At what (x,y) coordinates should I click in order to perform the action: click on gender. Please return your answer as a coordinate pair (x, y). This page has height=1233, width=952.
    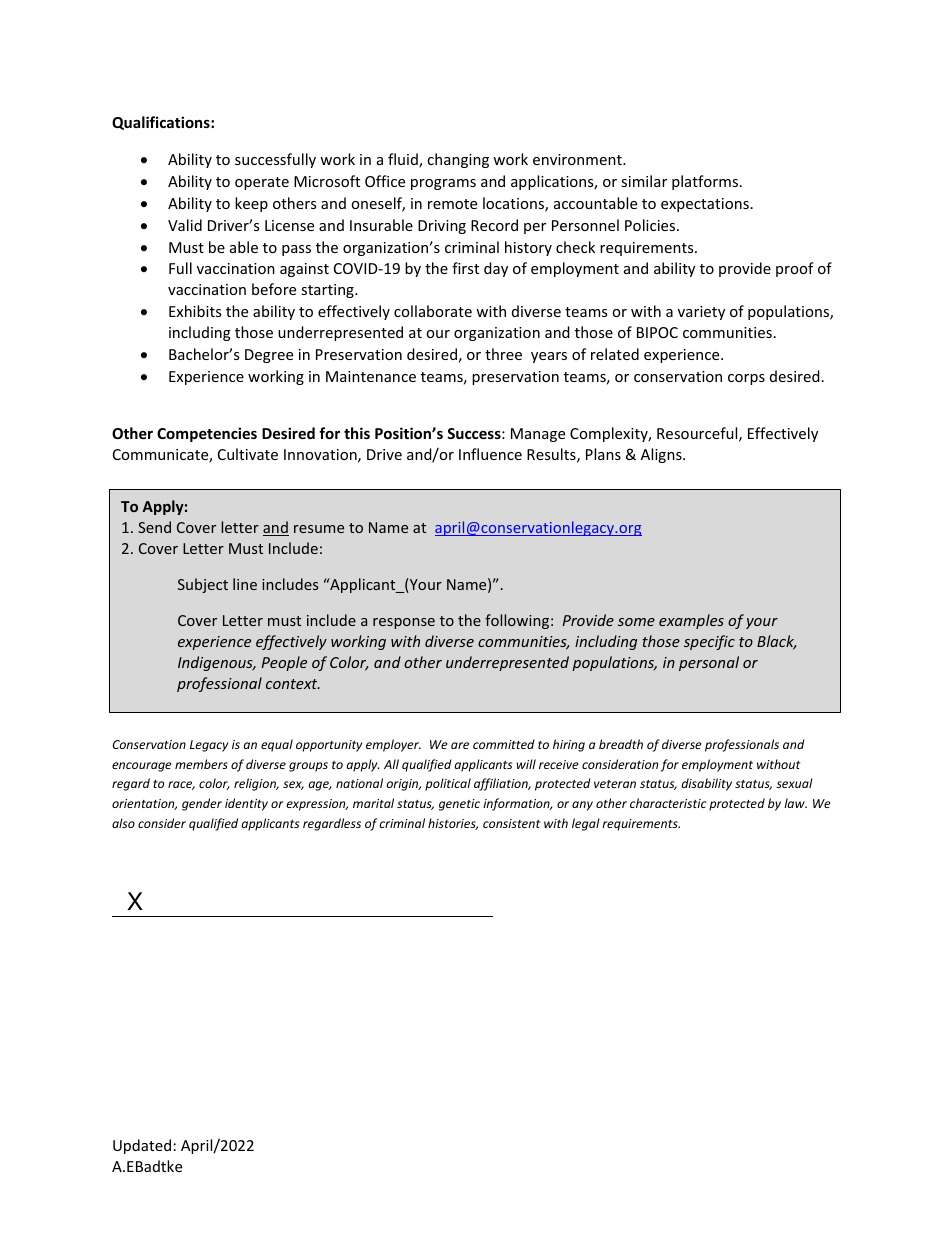
    Looking at the image, I should click on (202, 804).
